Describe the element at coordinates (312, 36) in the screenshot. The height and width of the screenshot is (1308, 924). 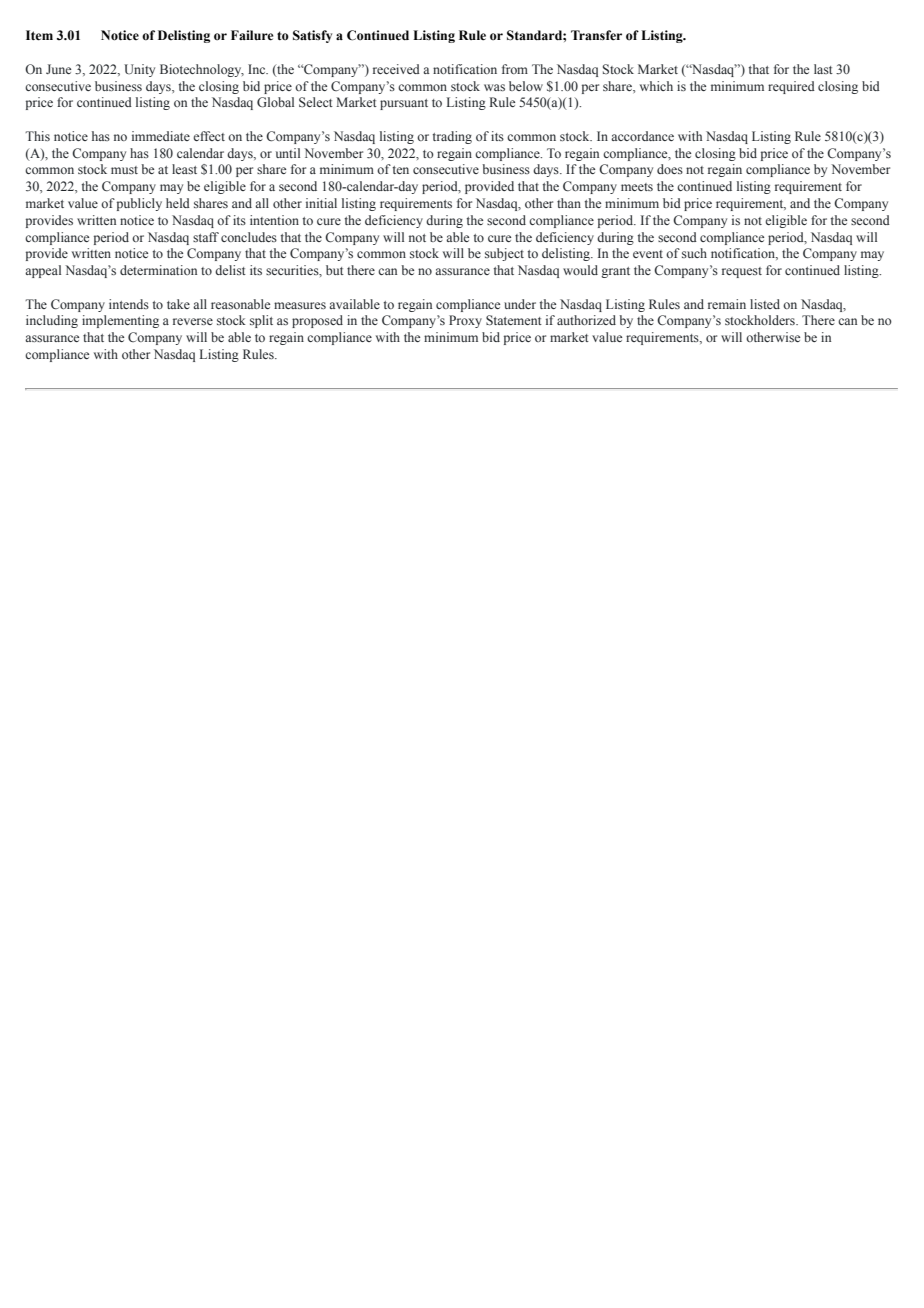
I see `Satisfy` at that location.
